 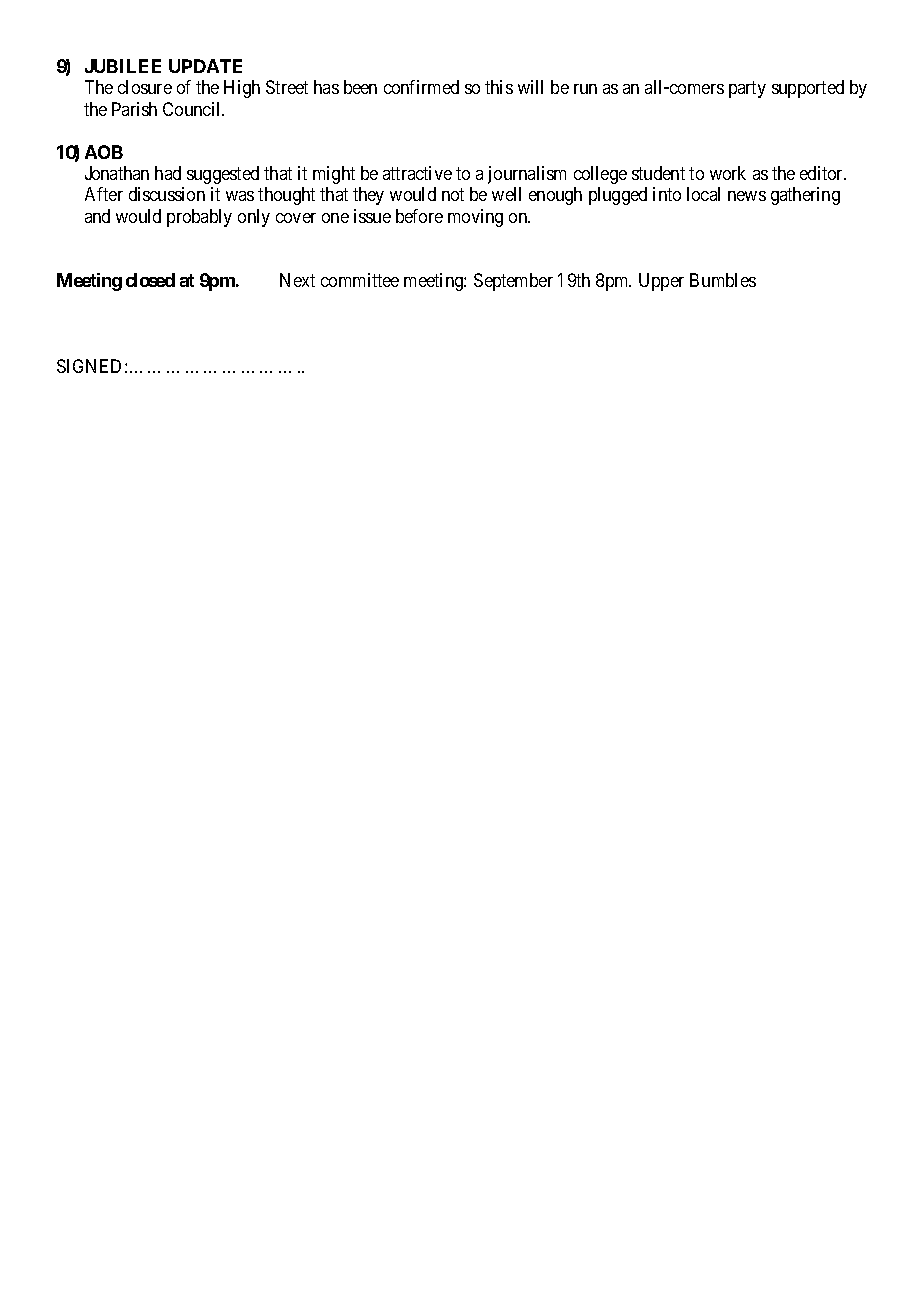 I want to click on confirmed, so click(x=421, y=87).
